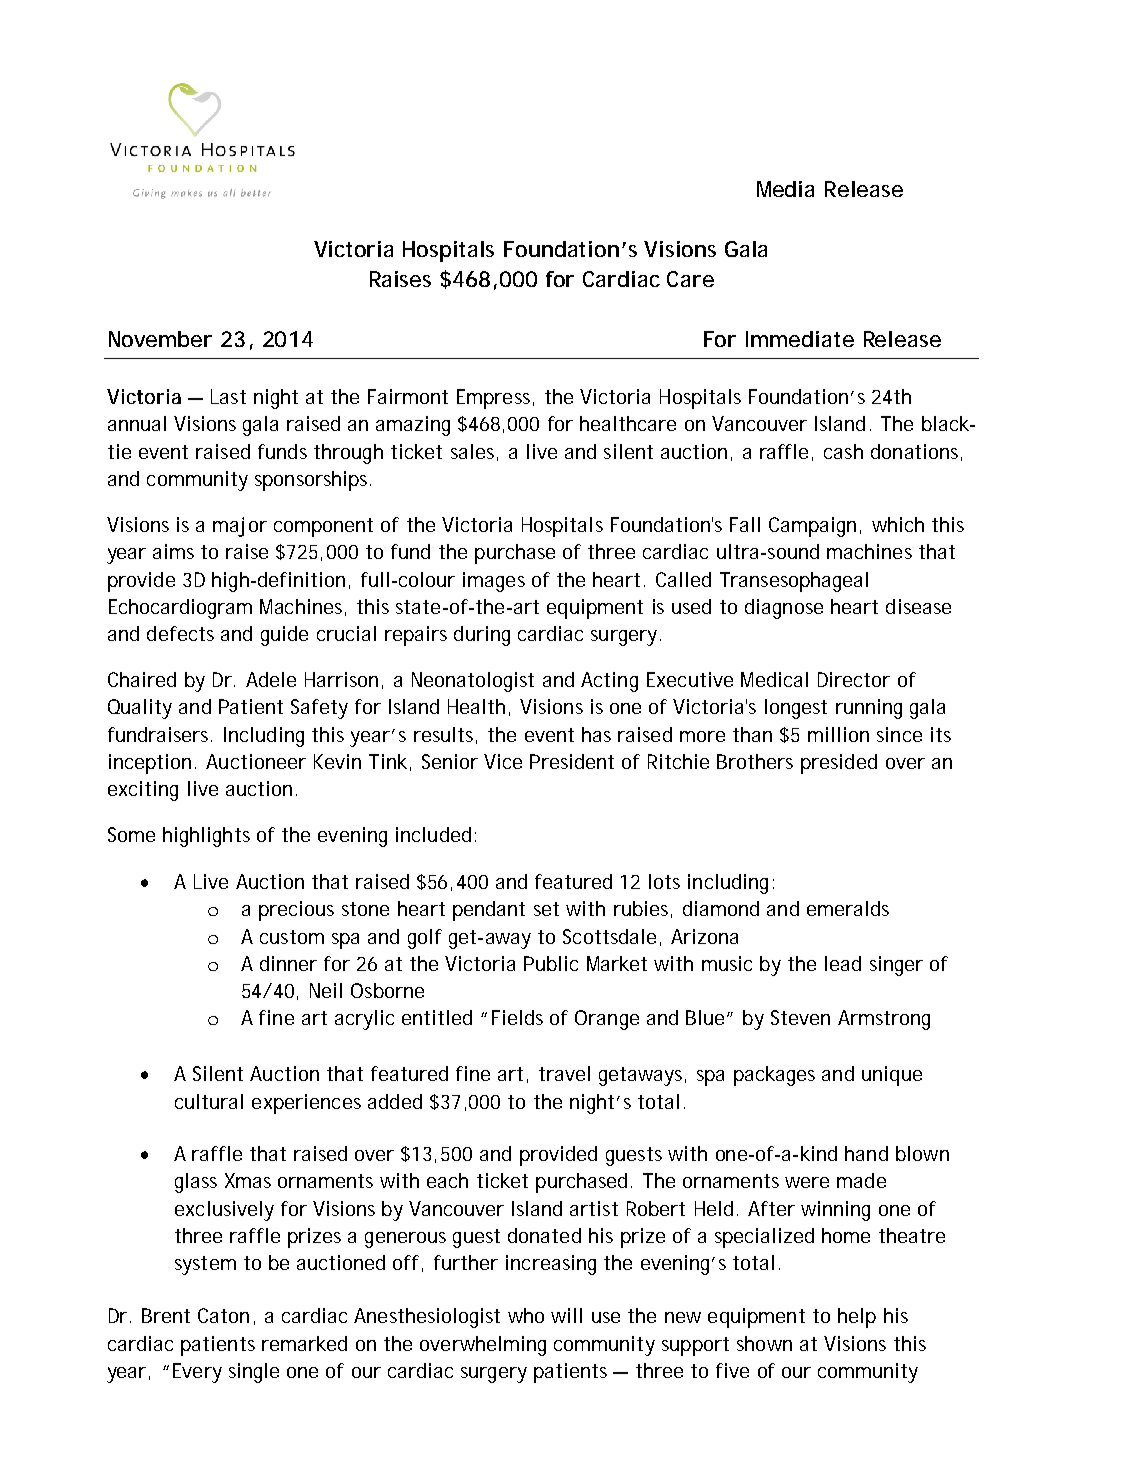 This document has width=1137, height=1471. Describe the element at coordinates (854, 679) in the document. I see `Director` at that location.
